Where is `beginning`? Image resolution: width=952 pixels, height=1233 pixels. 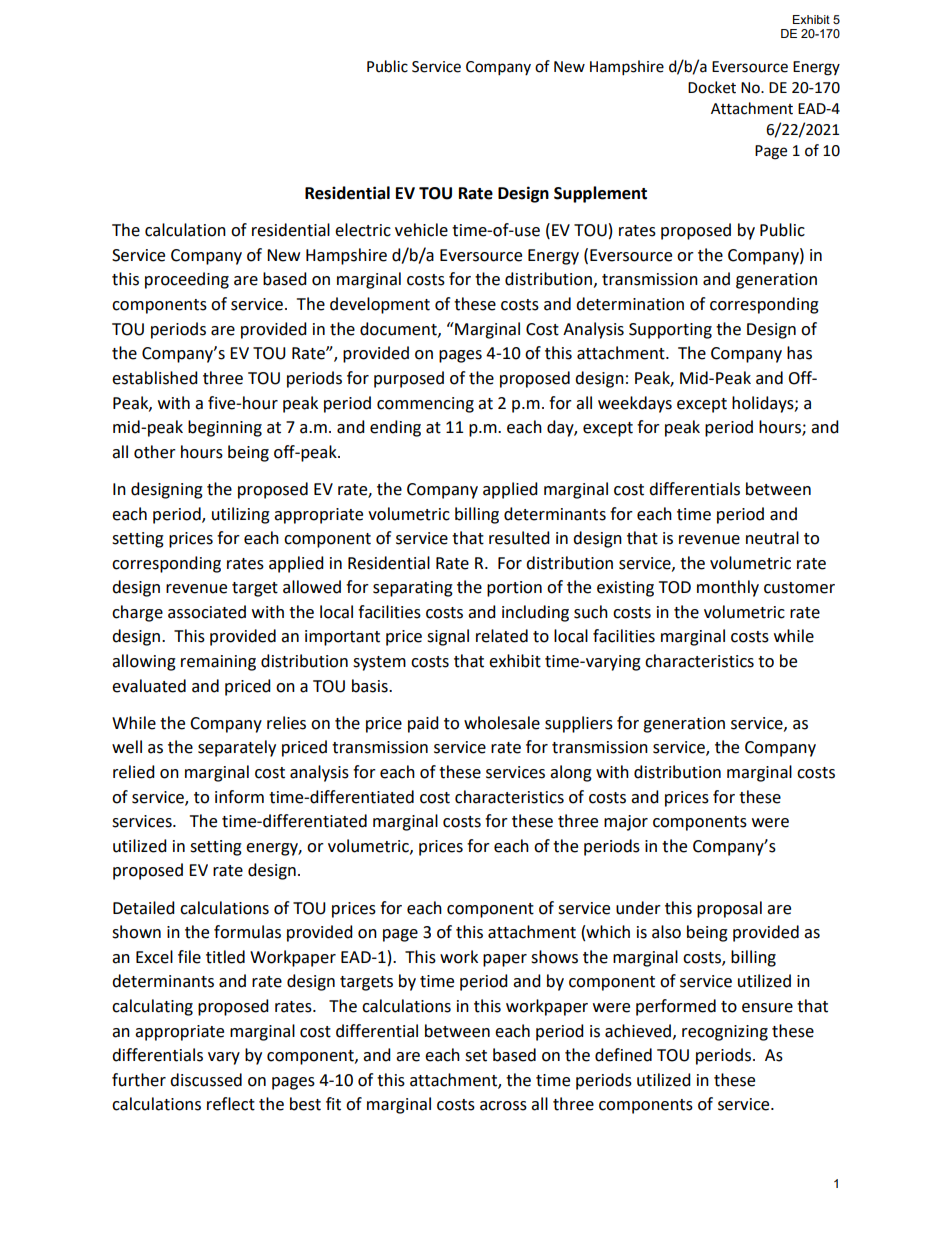
beginning is located at coordinates (225, 428).
